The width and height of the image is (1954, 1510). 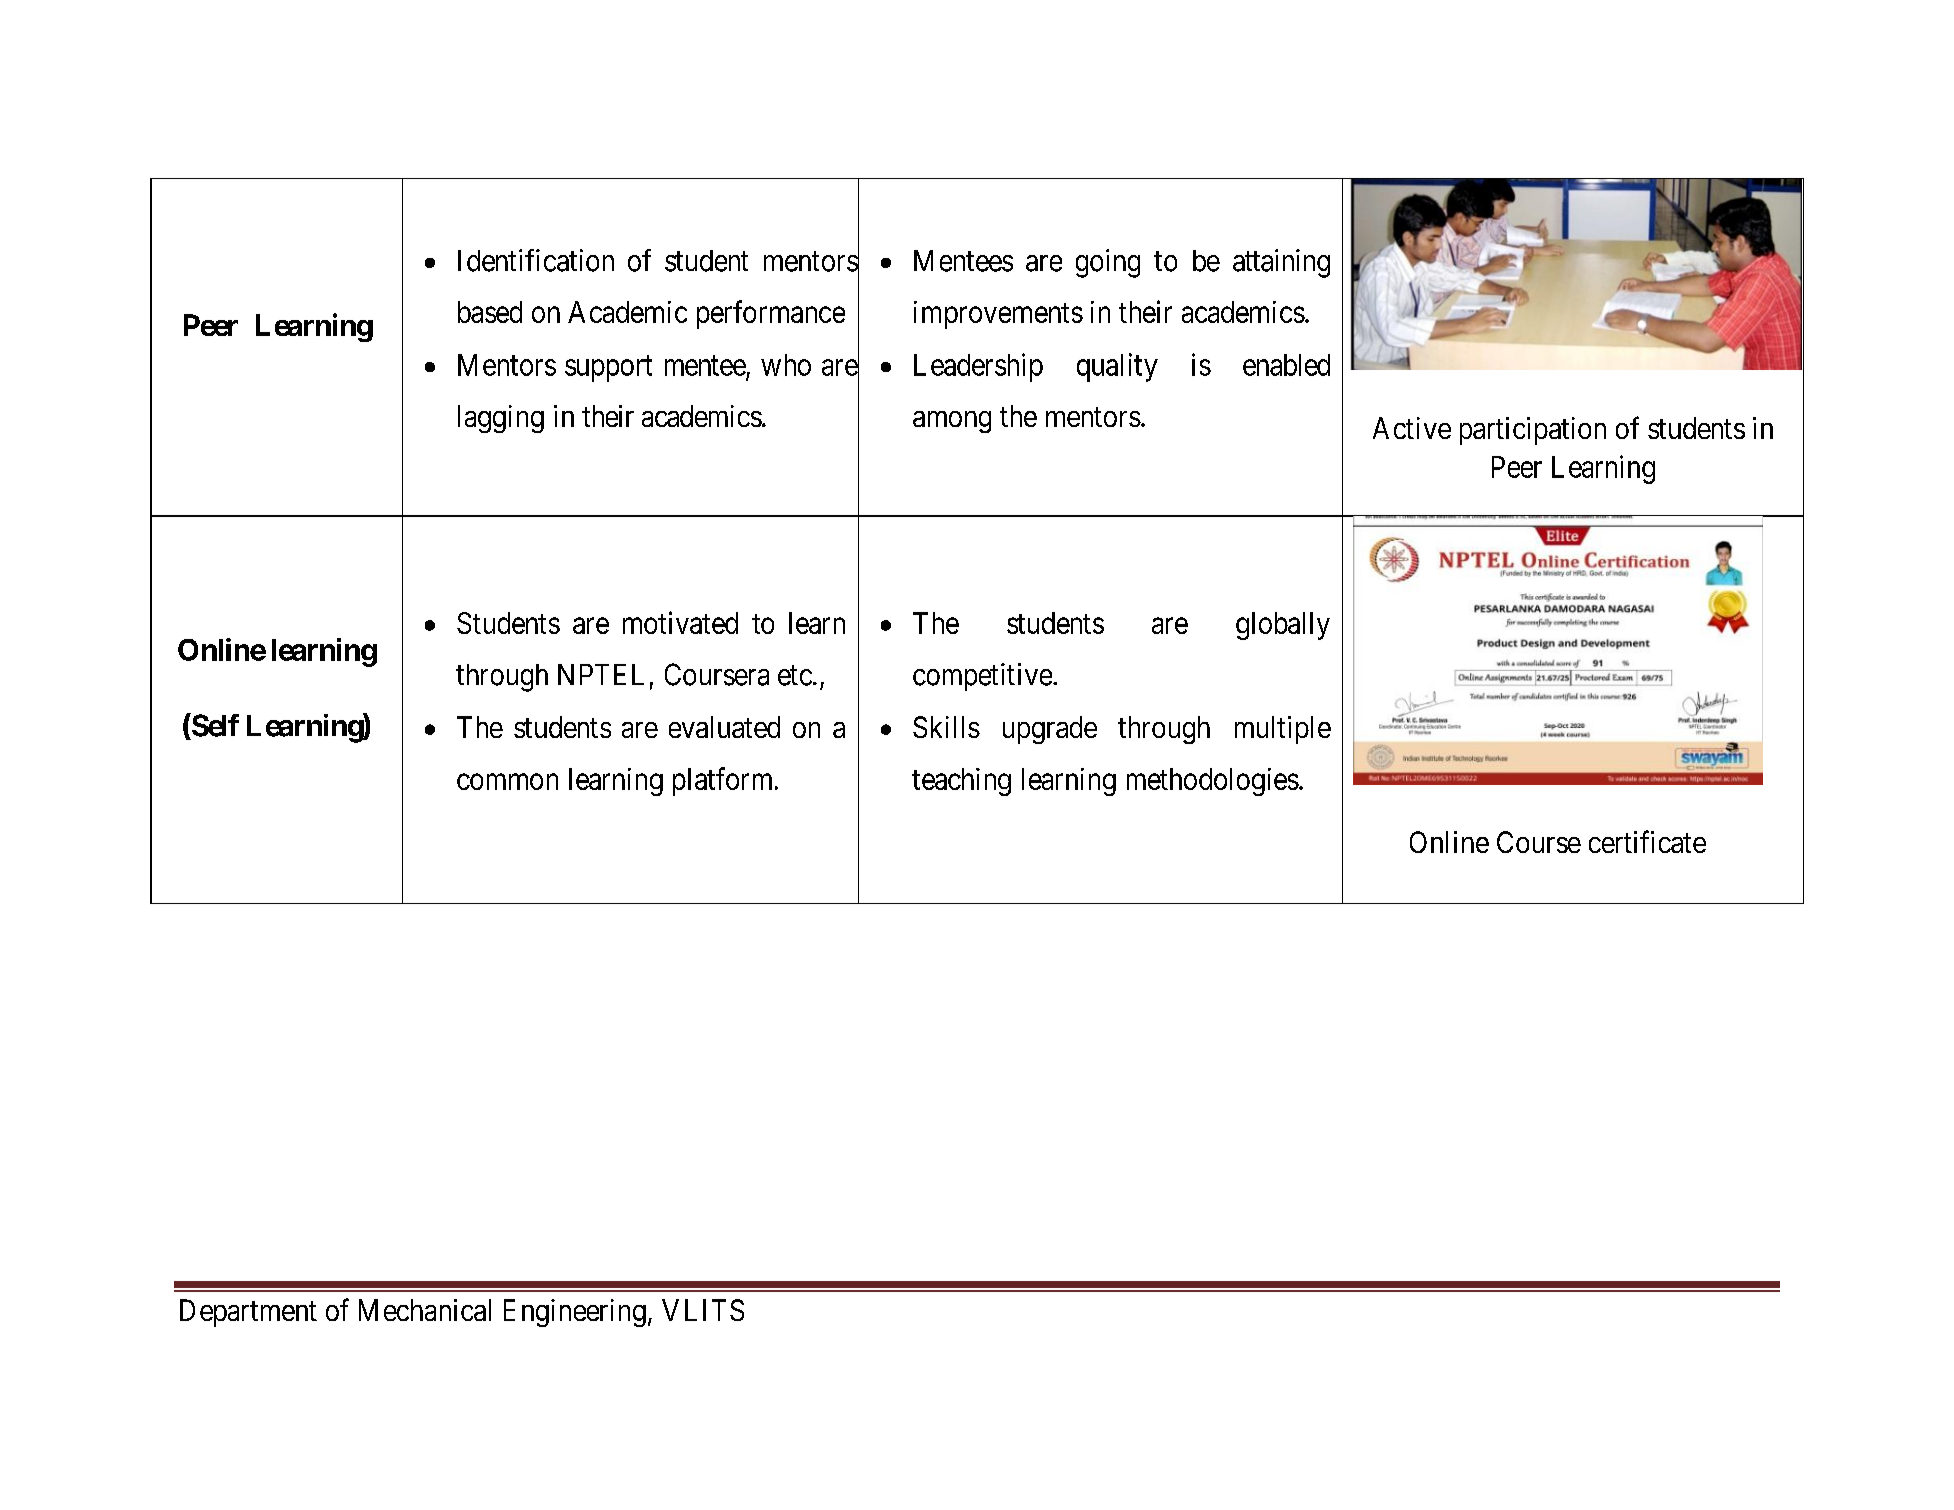 What do you see at coordinates (1281, 263) in the image?
I see `attaining` at bounding box center [1281, 263].
